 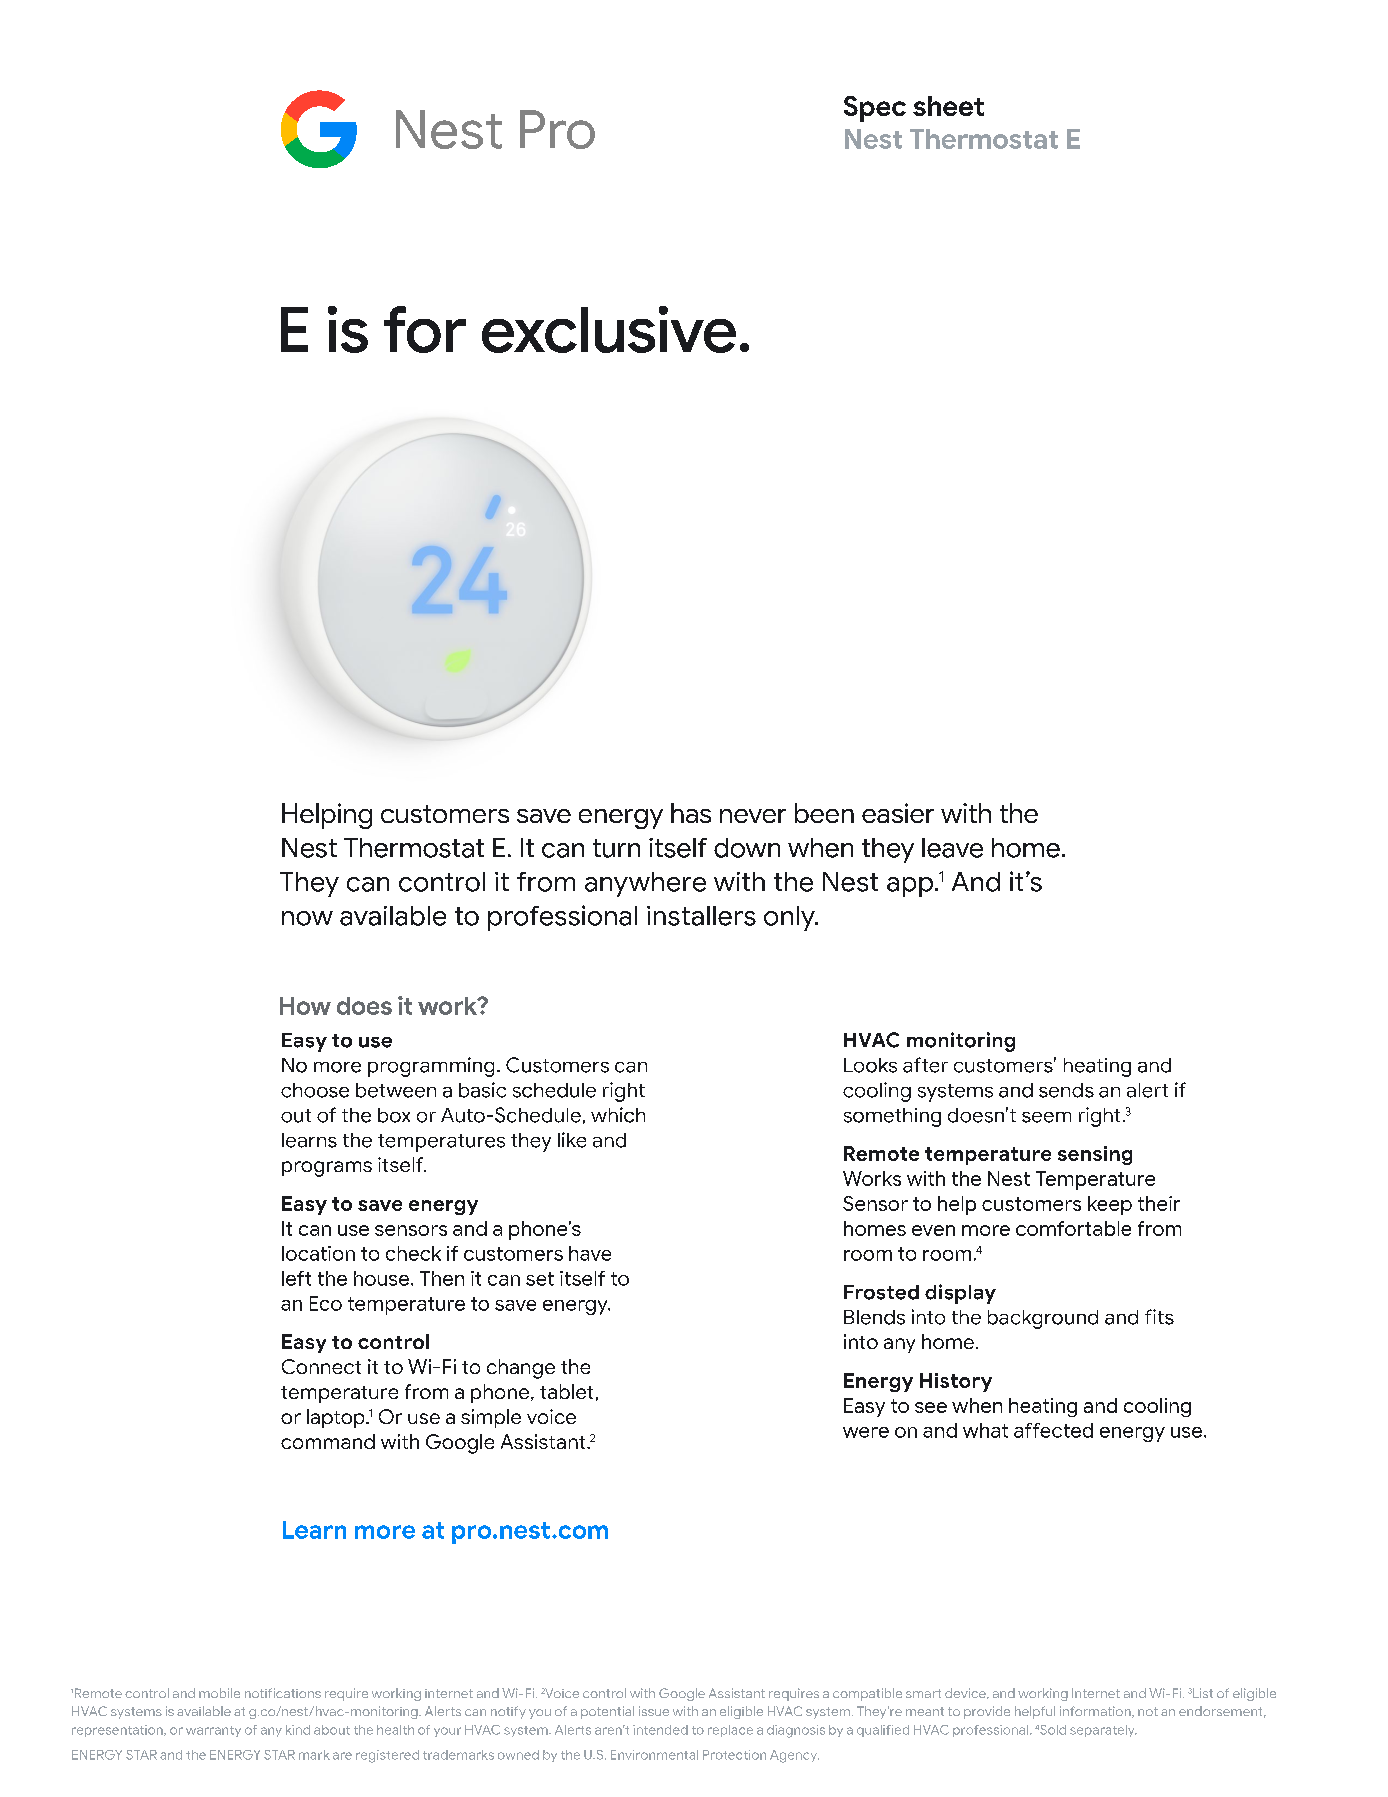 What do you see at coordinates (654, 1711) in the screenshot?
I see `issue` at bounding box center [654, 1711].
